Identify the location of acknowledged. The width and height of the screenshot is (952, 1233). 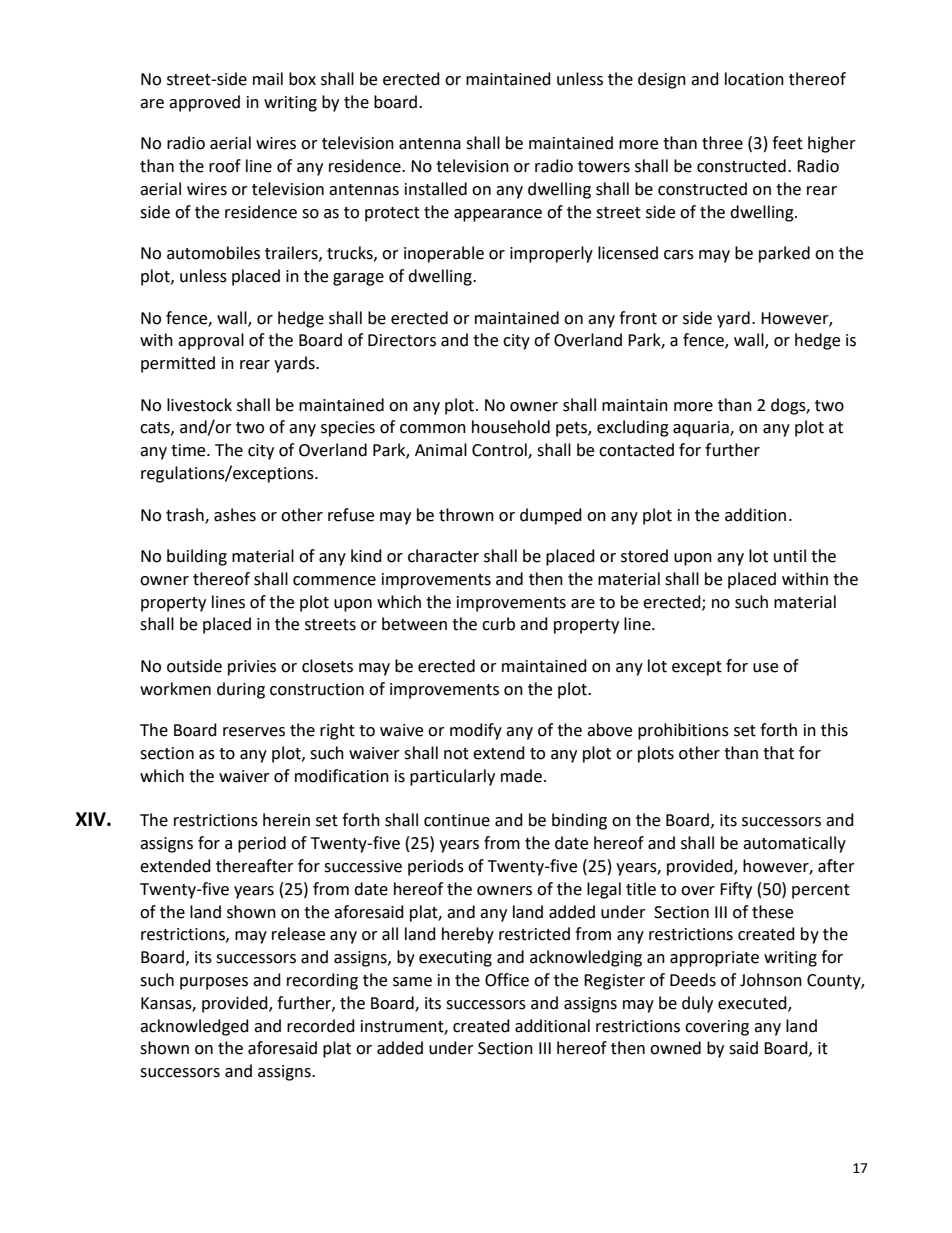
(194, 1027).
